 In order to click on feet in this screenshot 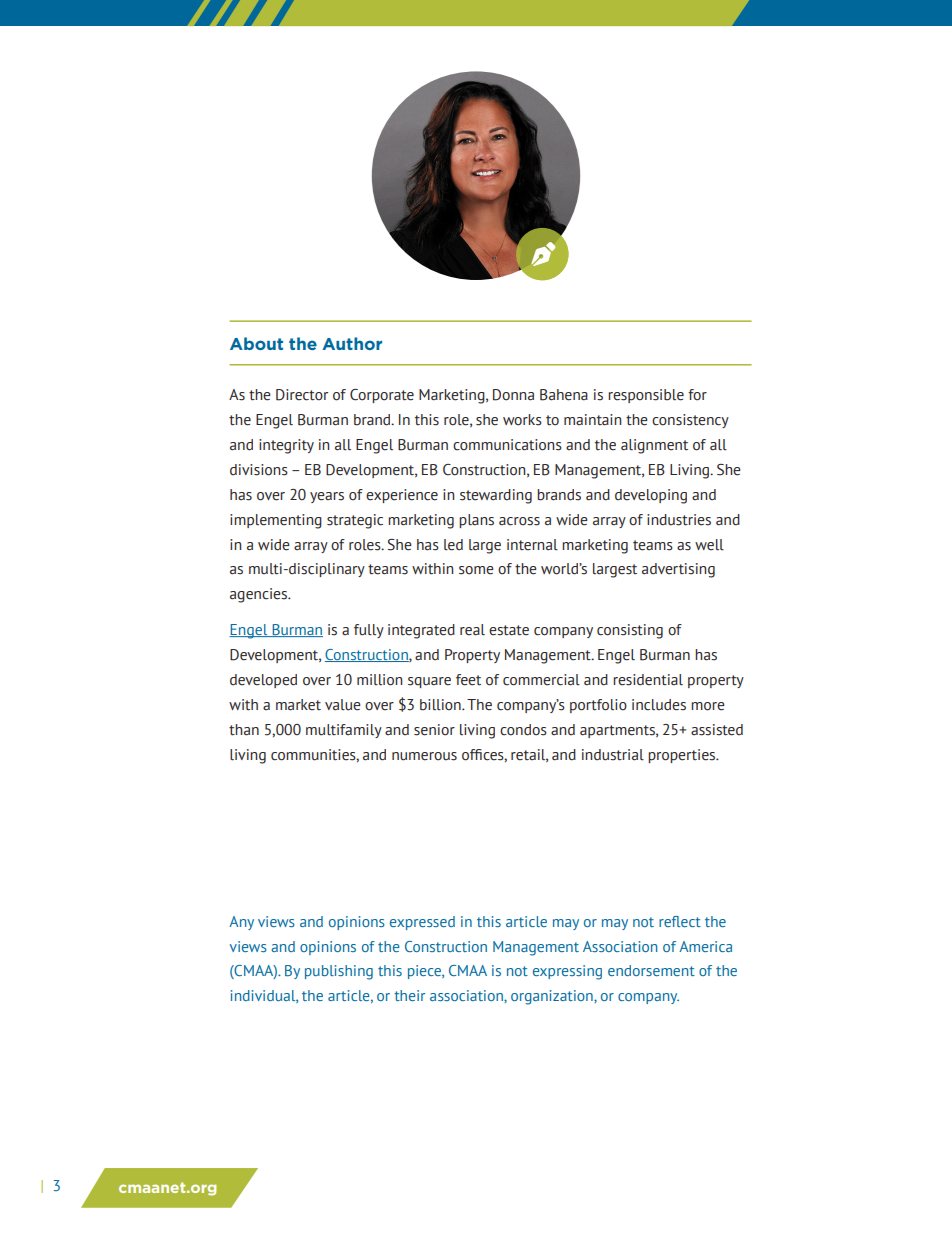, I will do `click(468, 680)`.
